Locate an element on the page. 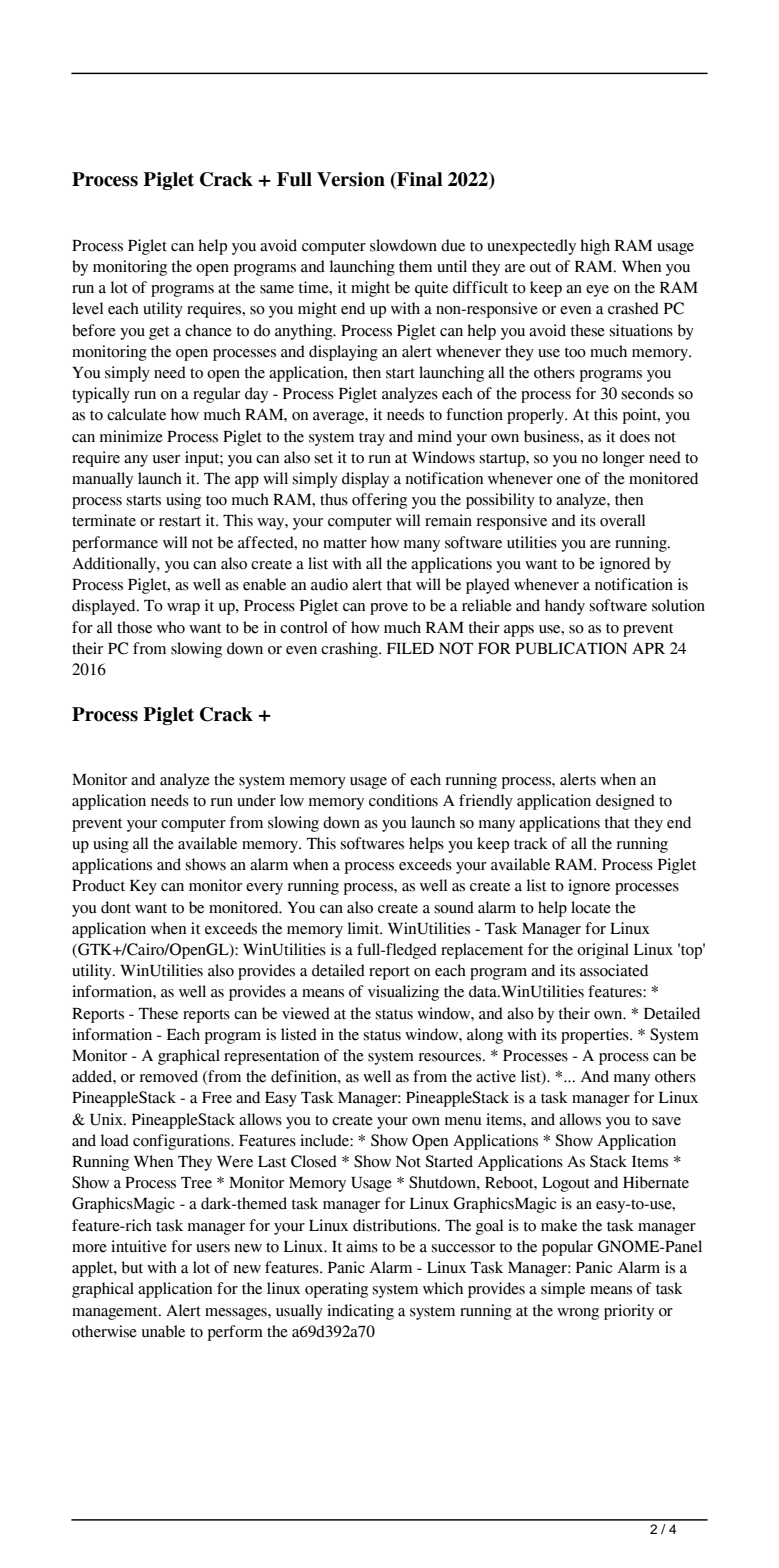 Image resolution: width=779 pixels, height=1568 pixels. indicating is located at coordinates (360, 1312).
